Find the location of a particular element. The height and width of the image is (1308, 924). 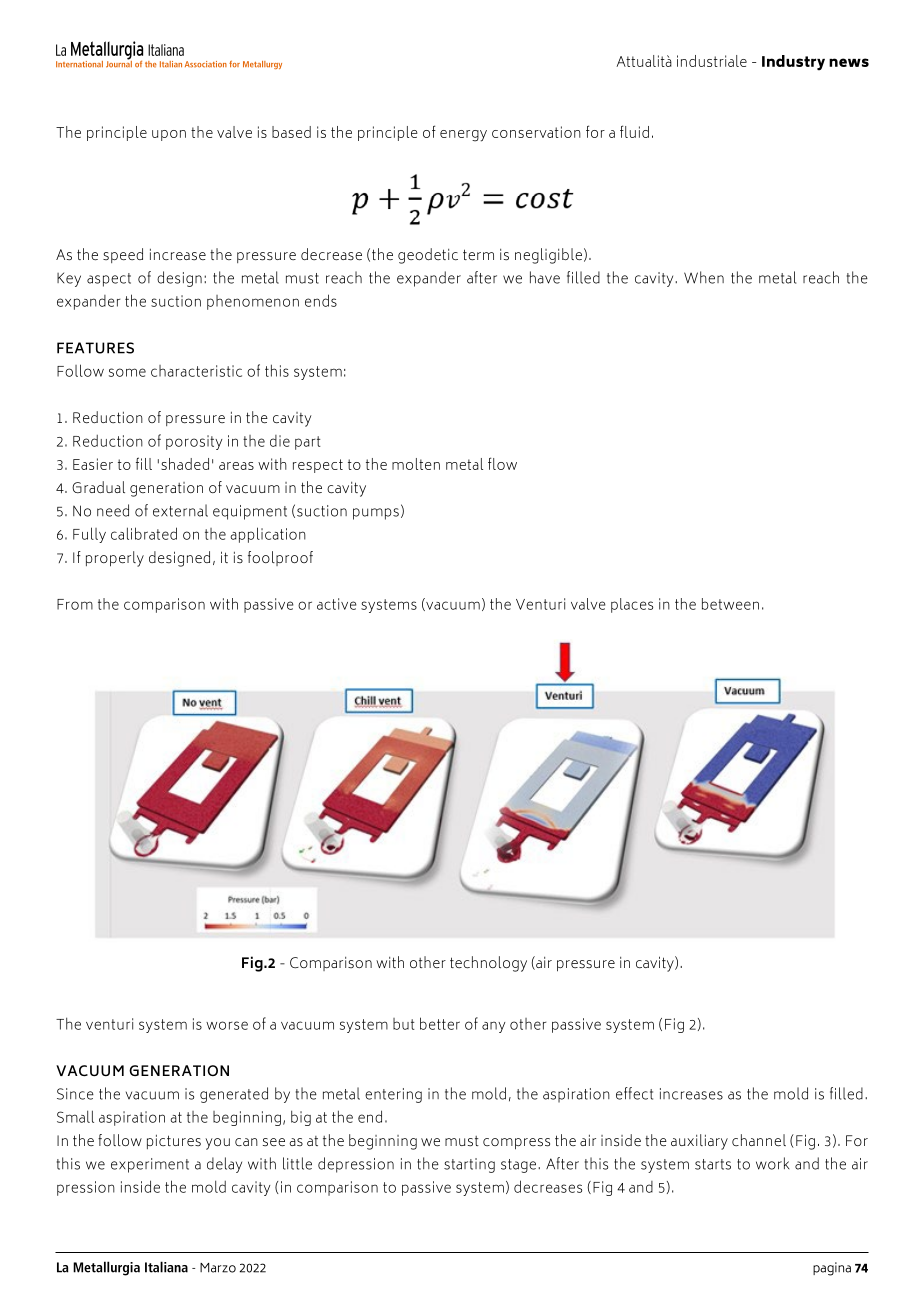

shaded is located at coordinates (185, 464).
